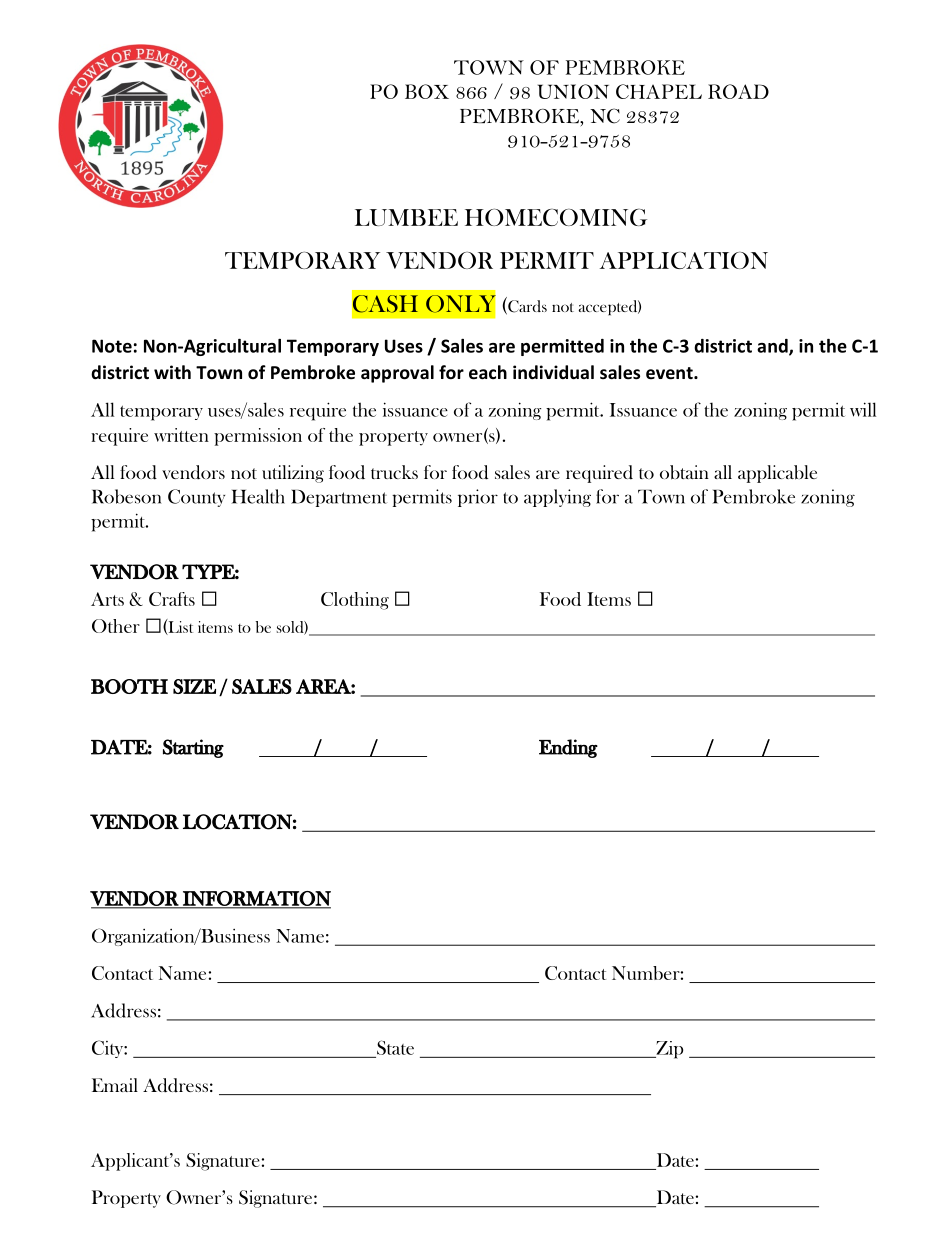 The image size is (952, 1233). I want to click on State, so click(395, 1047).
